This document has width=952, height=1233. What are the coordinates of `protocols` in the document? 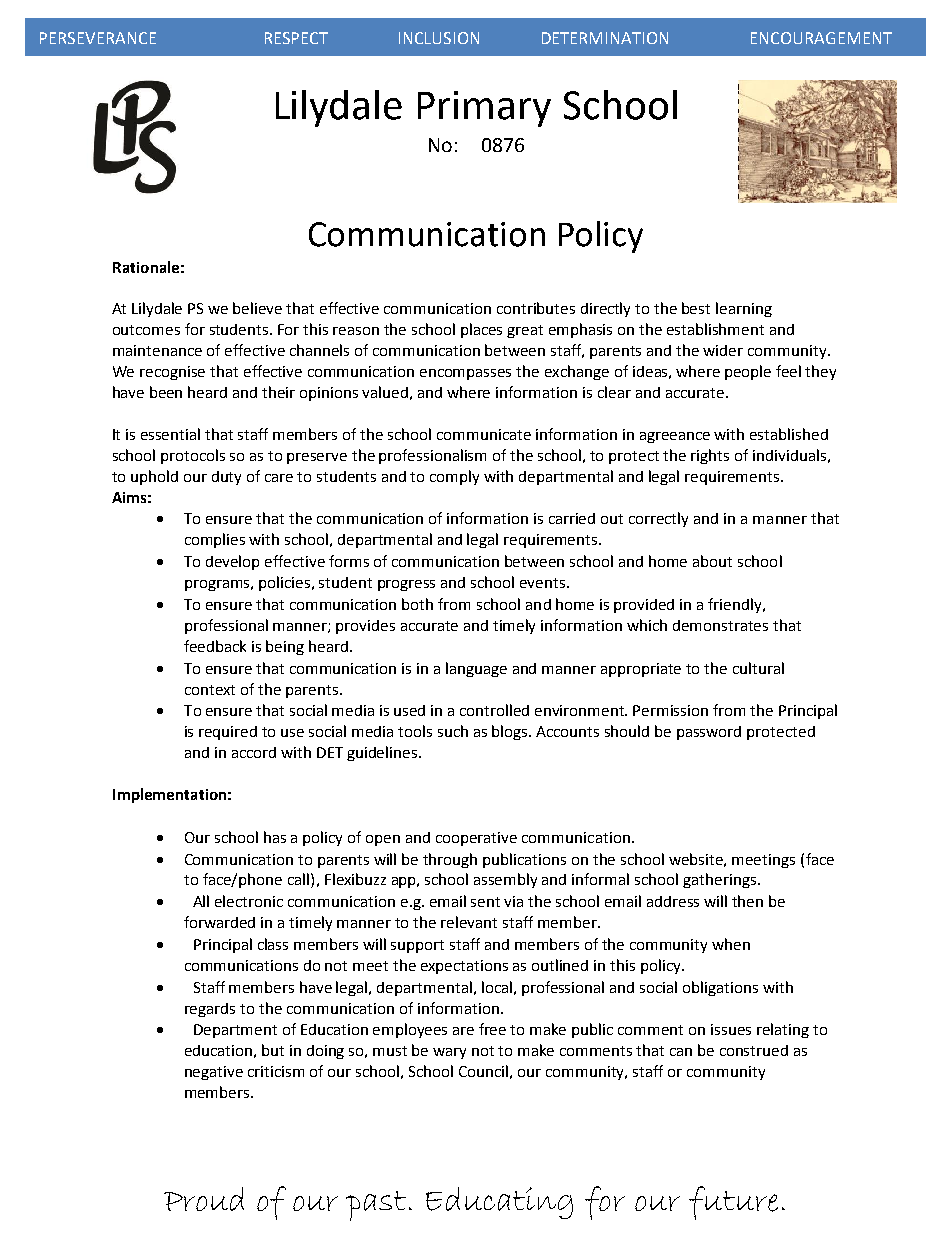 It's located at (193, 456).
